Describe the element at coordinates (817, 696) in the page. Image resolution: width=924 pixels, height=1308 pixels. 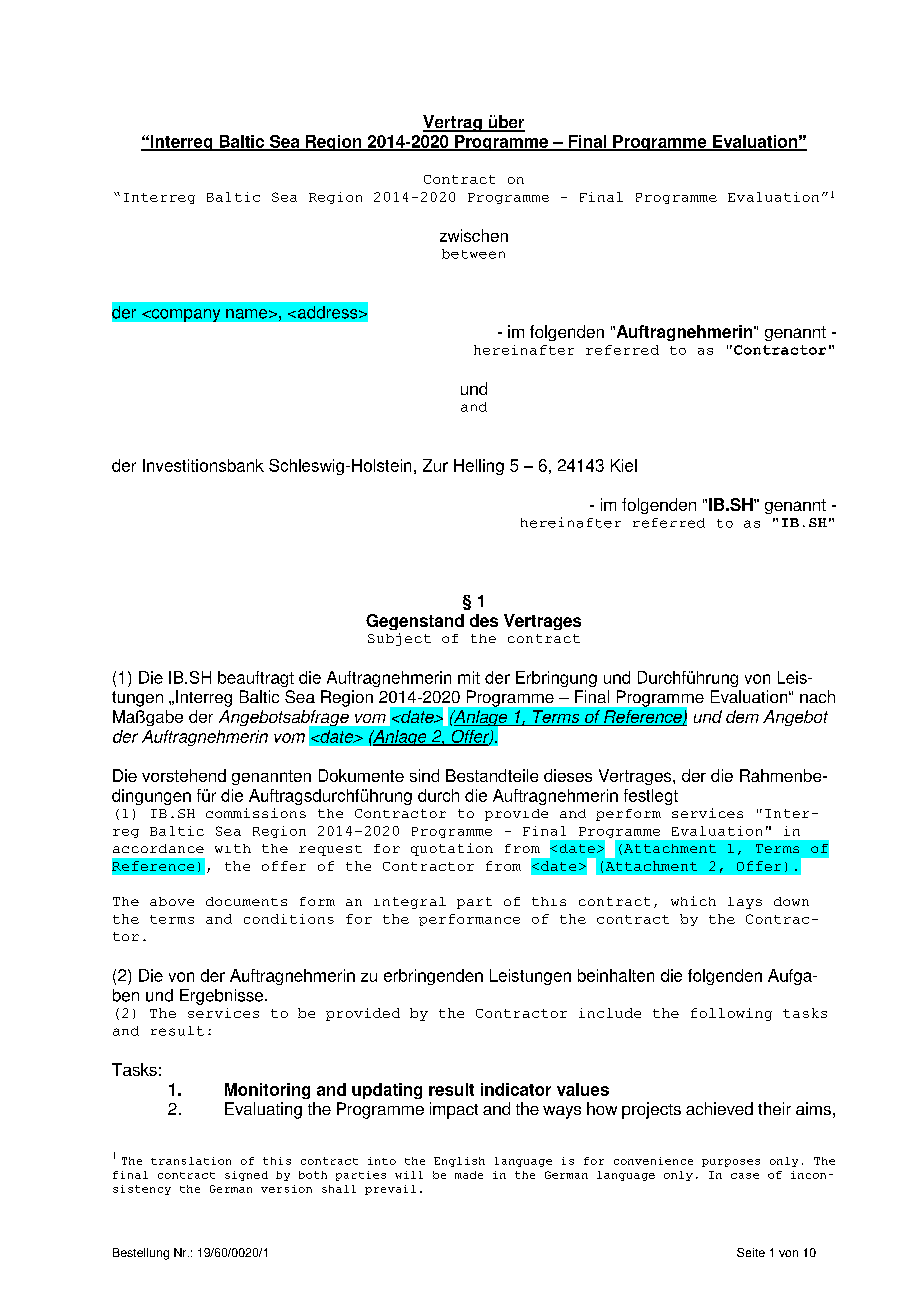
I see `nach` at that location.
